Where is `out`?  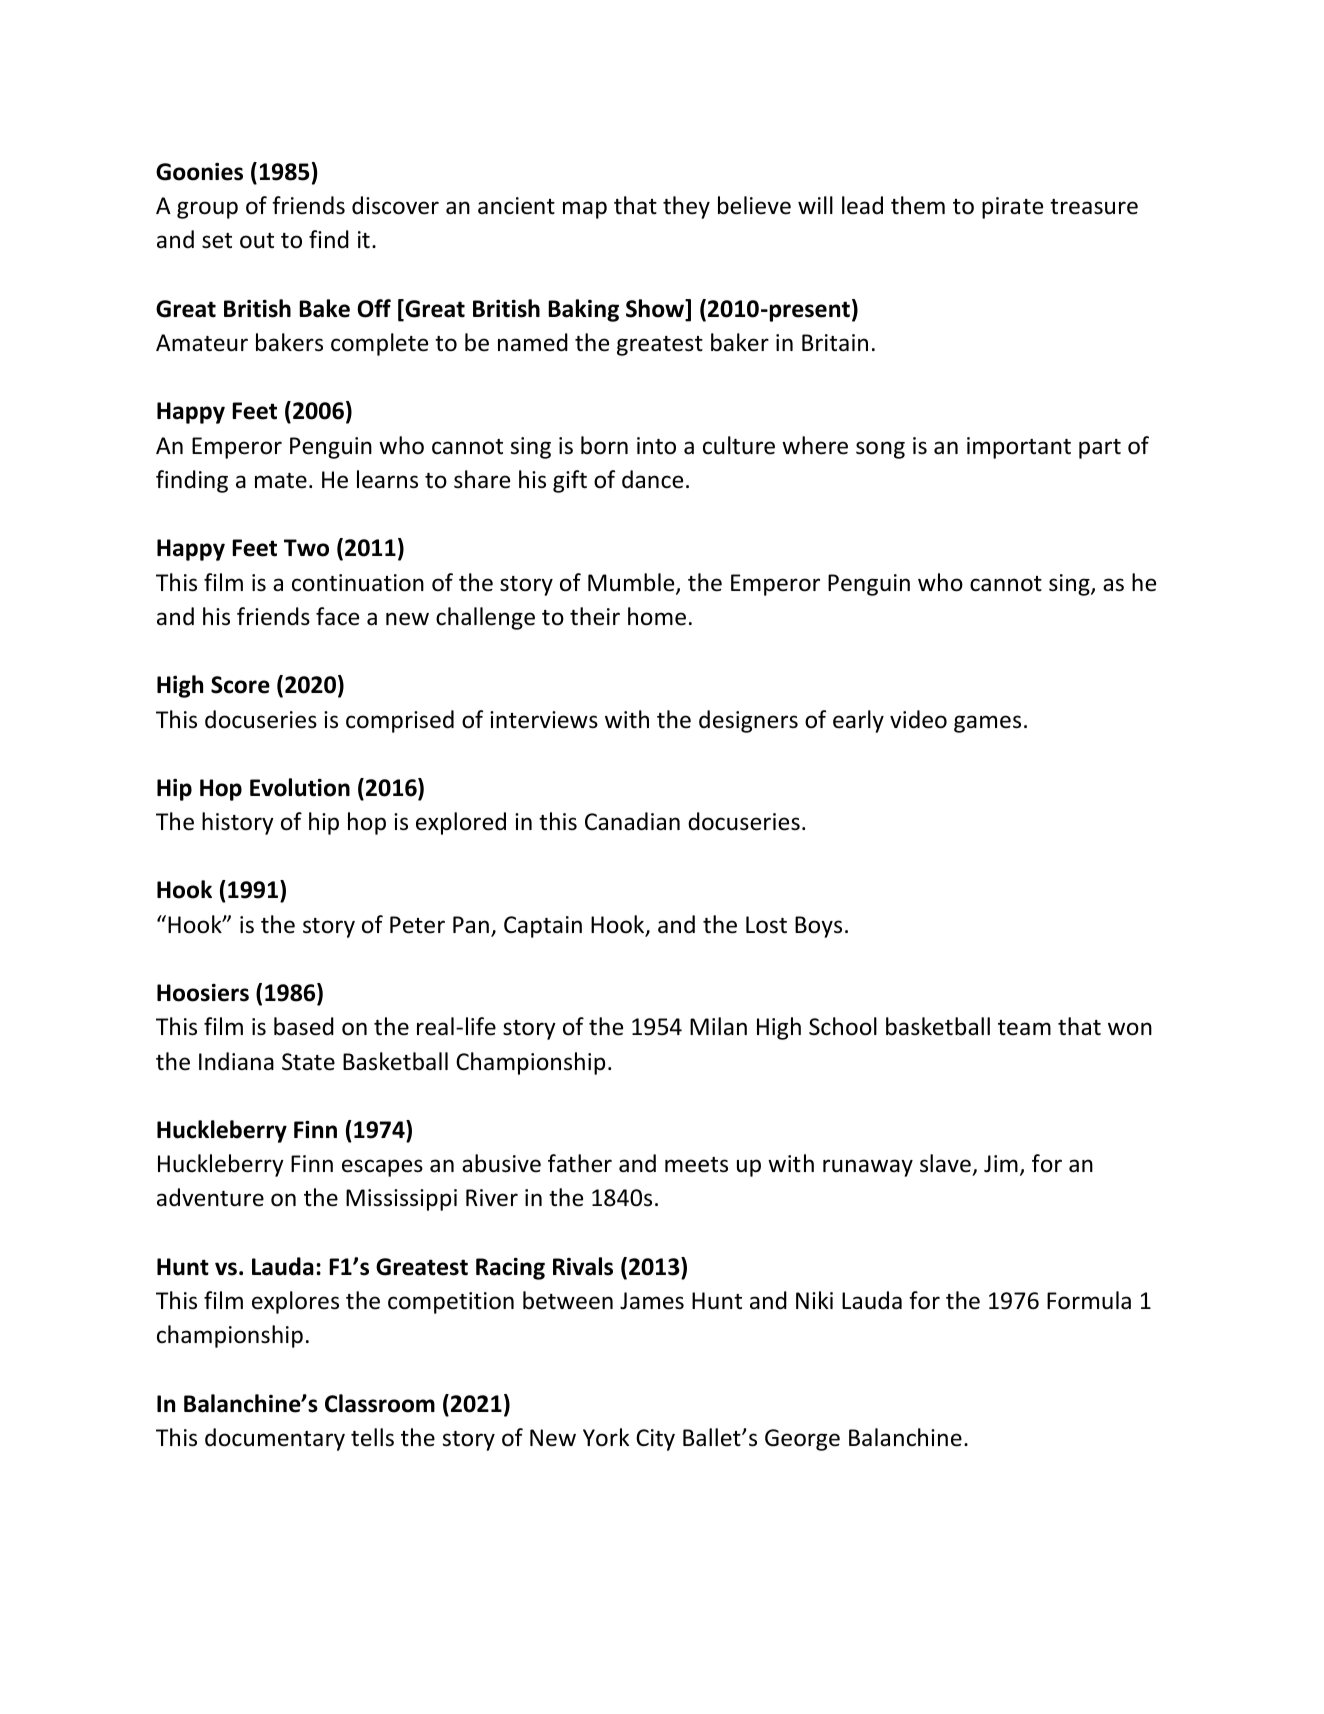 out is located at coordinates (257, 241).
